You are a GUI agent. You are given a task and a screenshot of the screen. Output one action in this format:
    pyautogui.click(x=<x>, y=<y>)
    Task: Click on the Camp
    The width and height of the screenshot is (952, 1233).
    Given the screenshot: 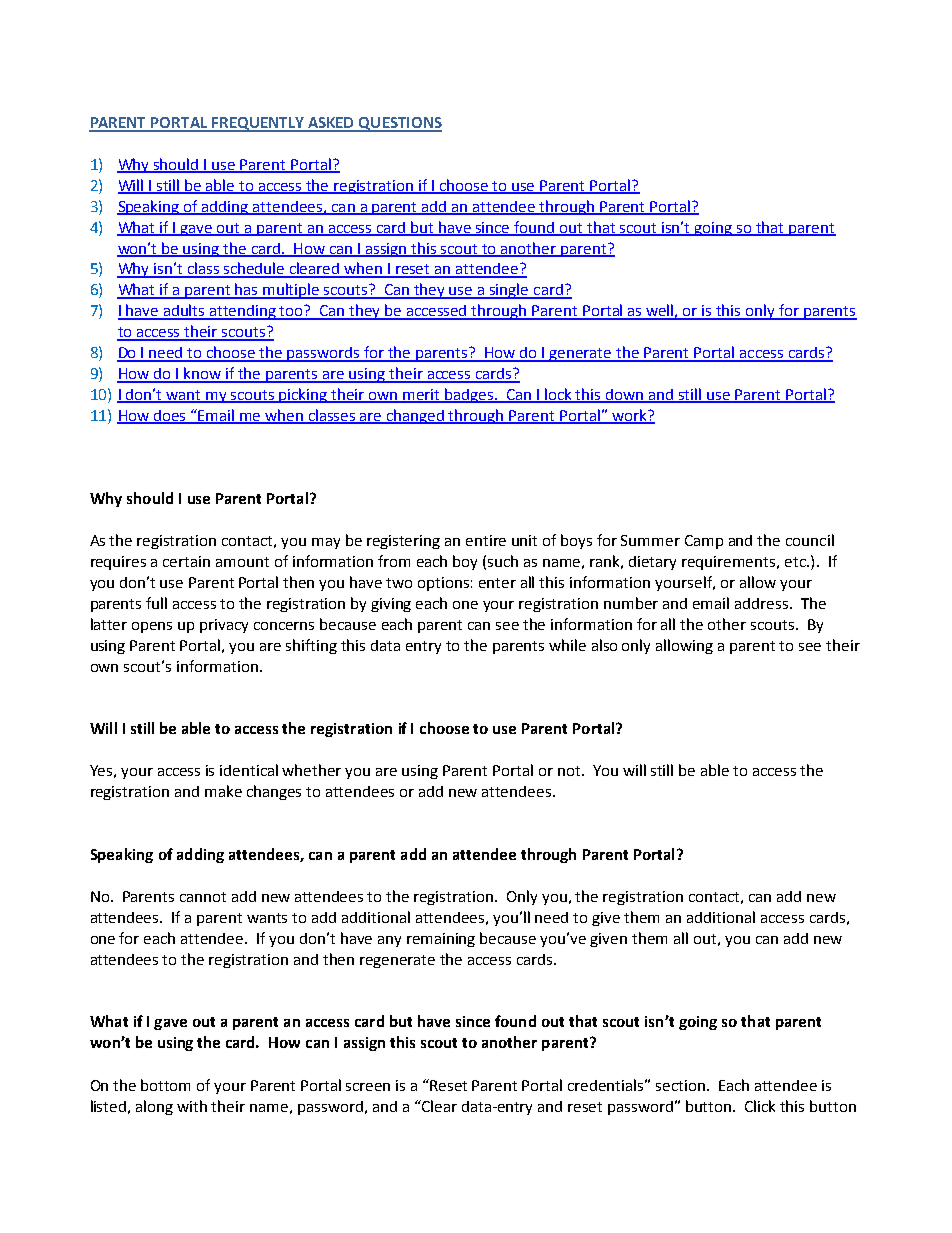 What is the action you would take?
    pyautogui.click(x=704, y=542)
